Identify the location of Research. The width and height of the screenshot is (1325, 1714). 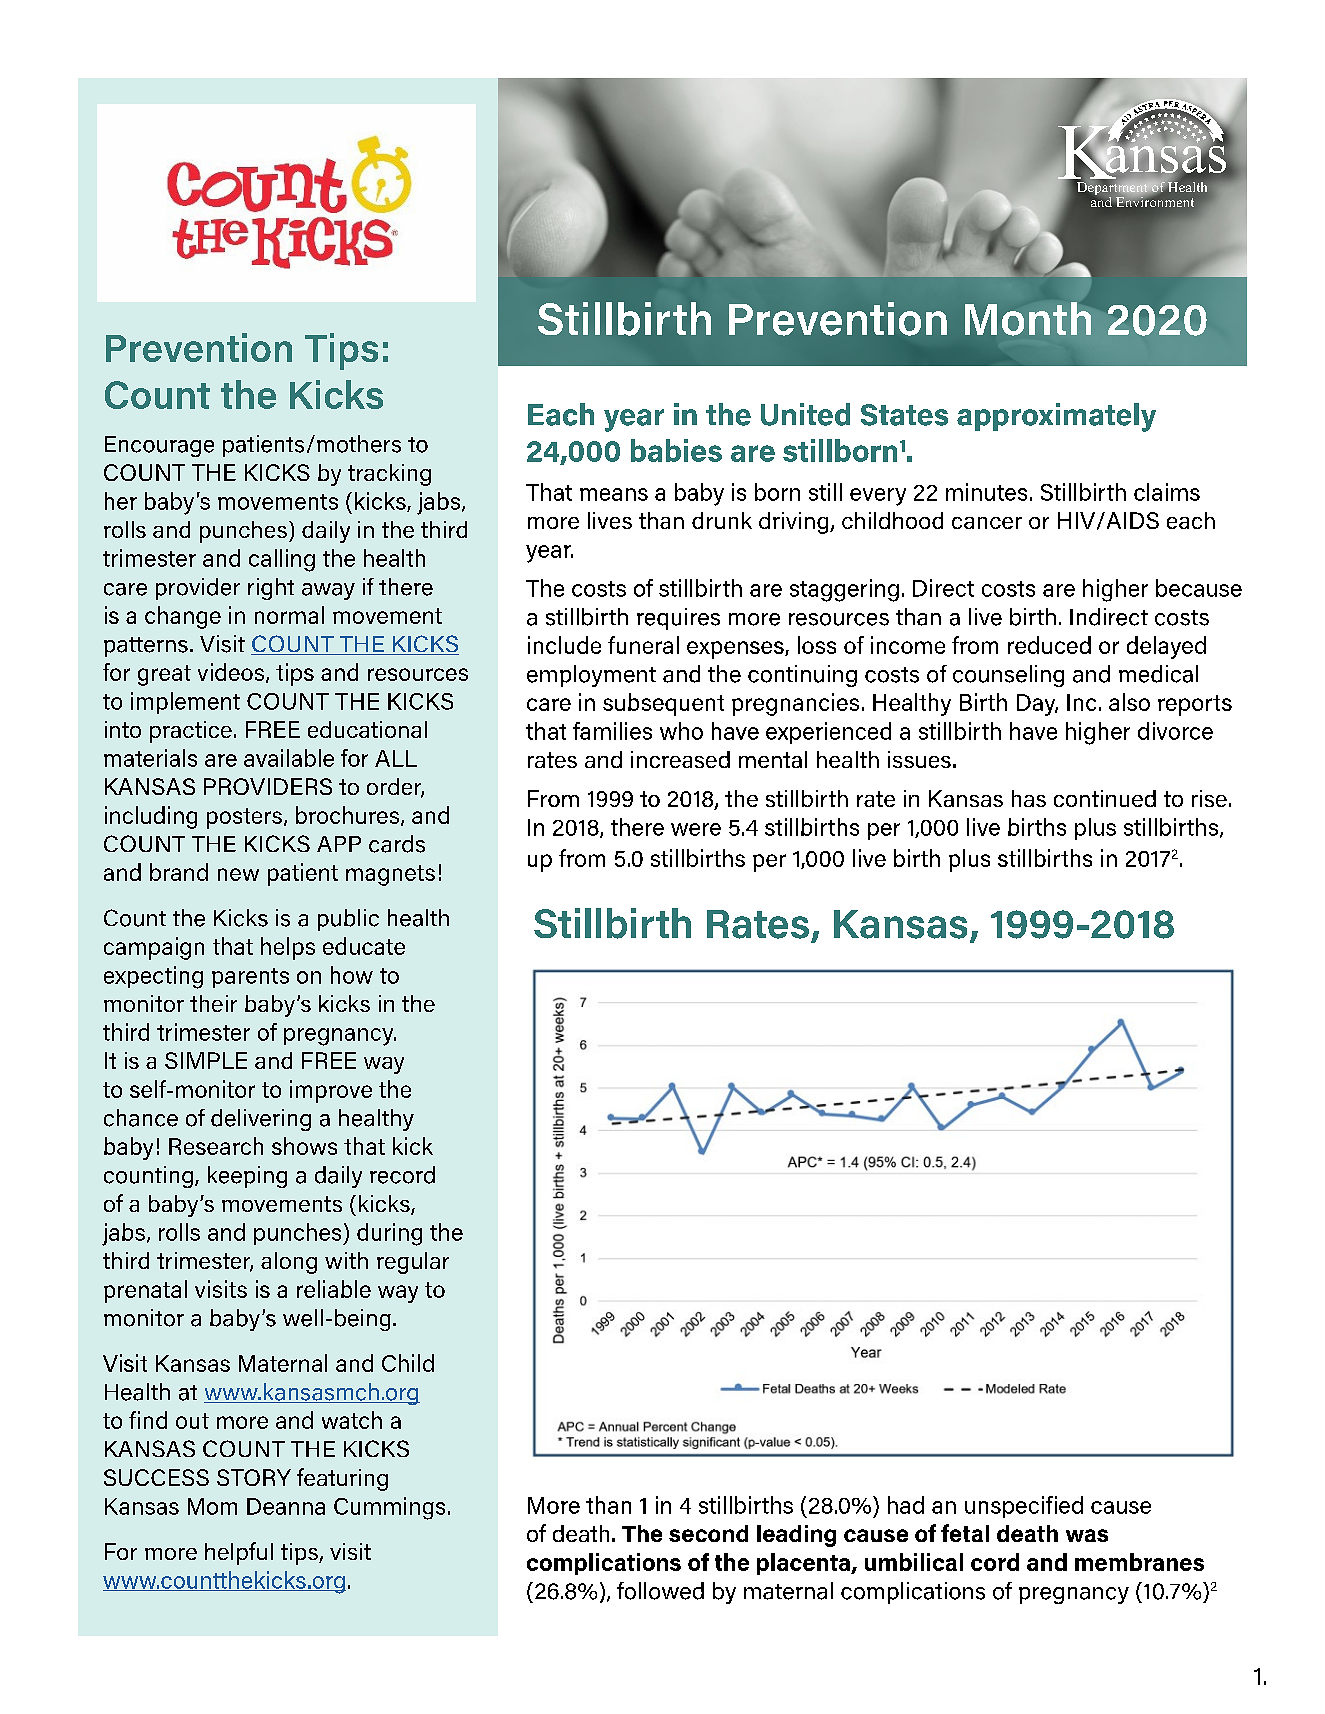
(216, 1146).
